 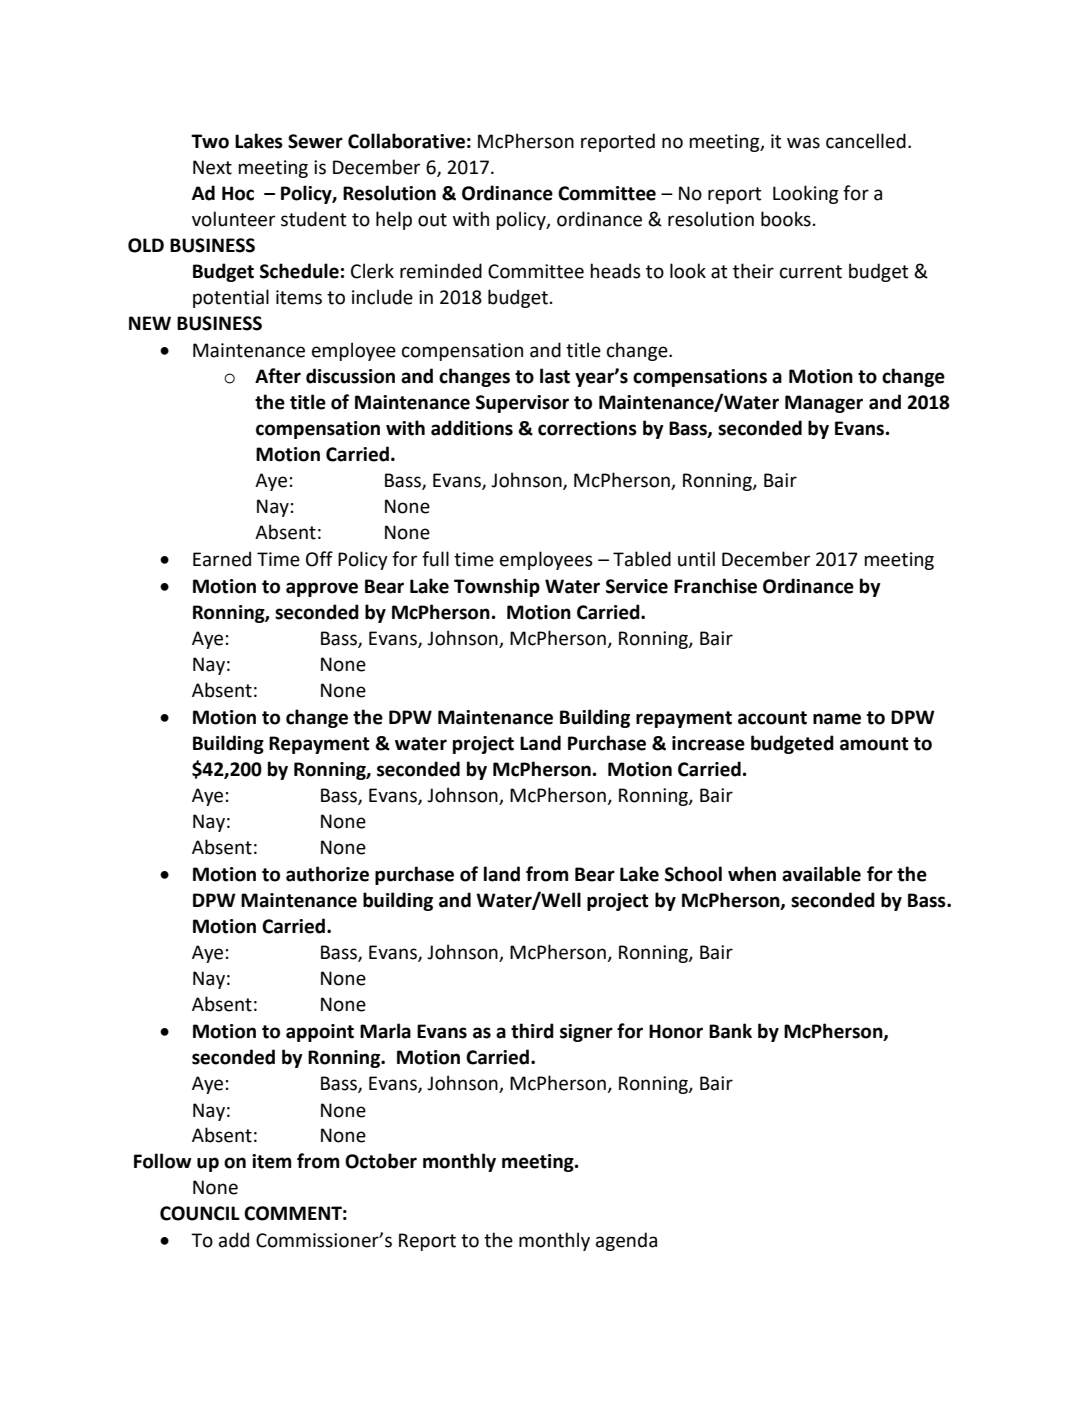 What do you see at coordinates (327, 874) in the screenshot?
I see `authorize` at bounding box center [327, 874].
